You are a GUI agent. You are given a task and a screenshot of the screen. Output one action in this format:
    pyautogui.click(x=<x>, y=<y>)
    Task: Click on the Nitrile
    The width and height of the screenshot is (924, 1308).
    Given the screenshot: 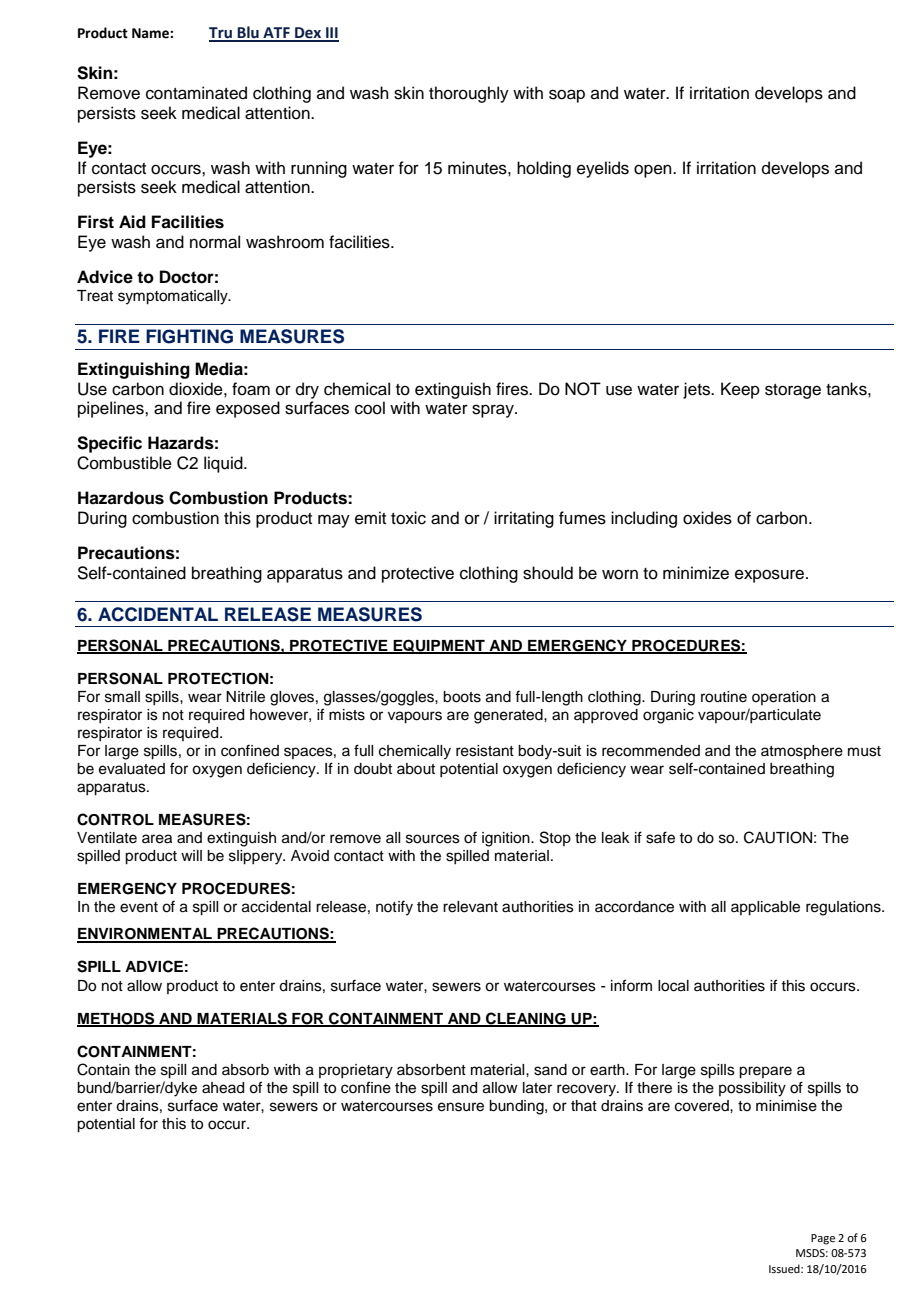 What is the action you would take?
    pyautogui.click(x=245, y=697)
